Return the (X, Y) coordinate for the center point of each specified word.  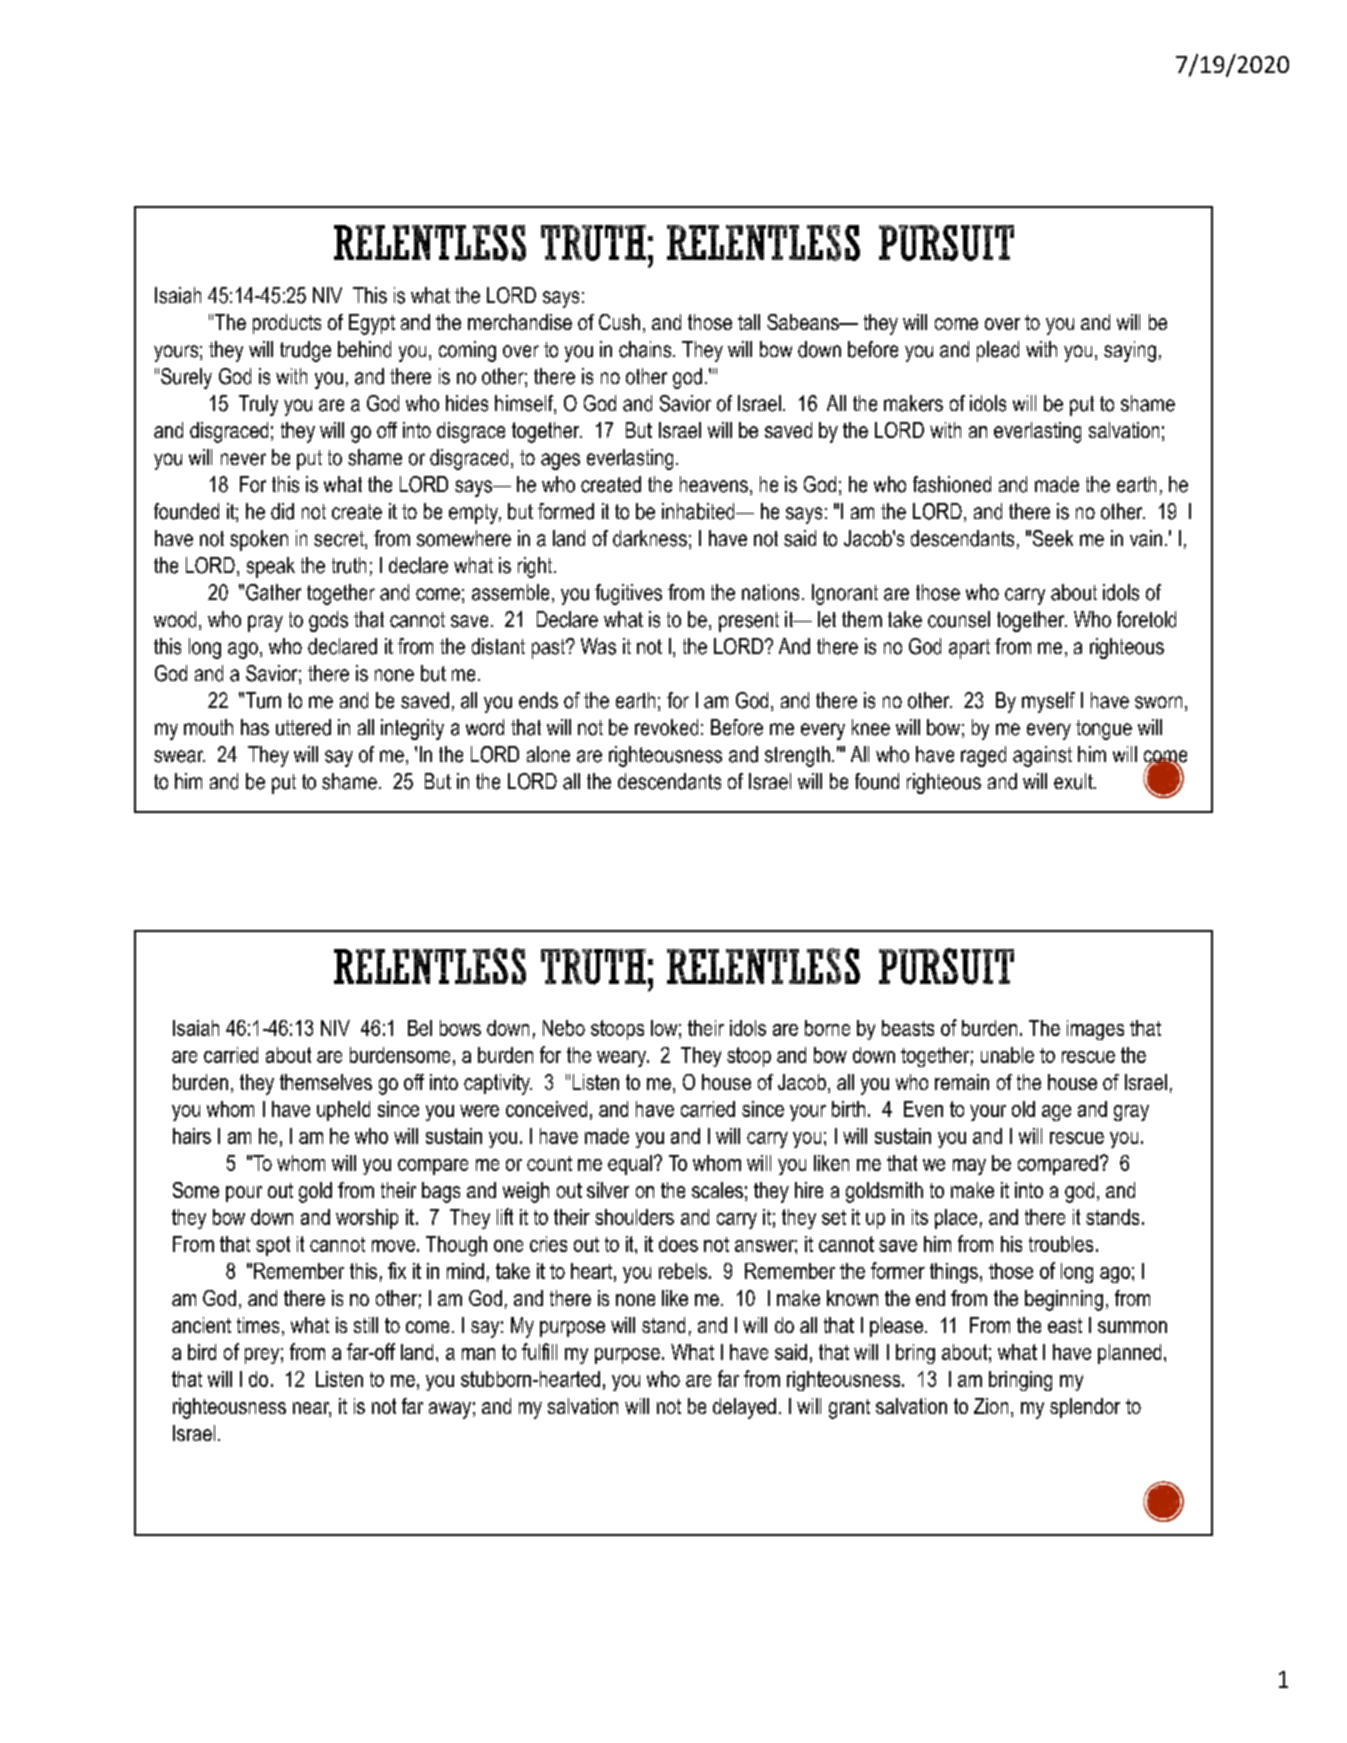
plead (998, 351)
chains (646, 349)
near (312, 1409)
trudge (305, 351)
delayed (744, 1408)
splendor (1085, 1408)
